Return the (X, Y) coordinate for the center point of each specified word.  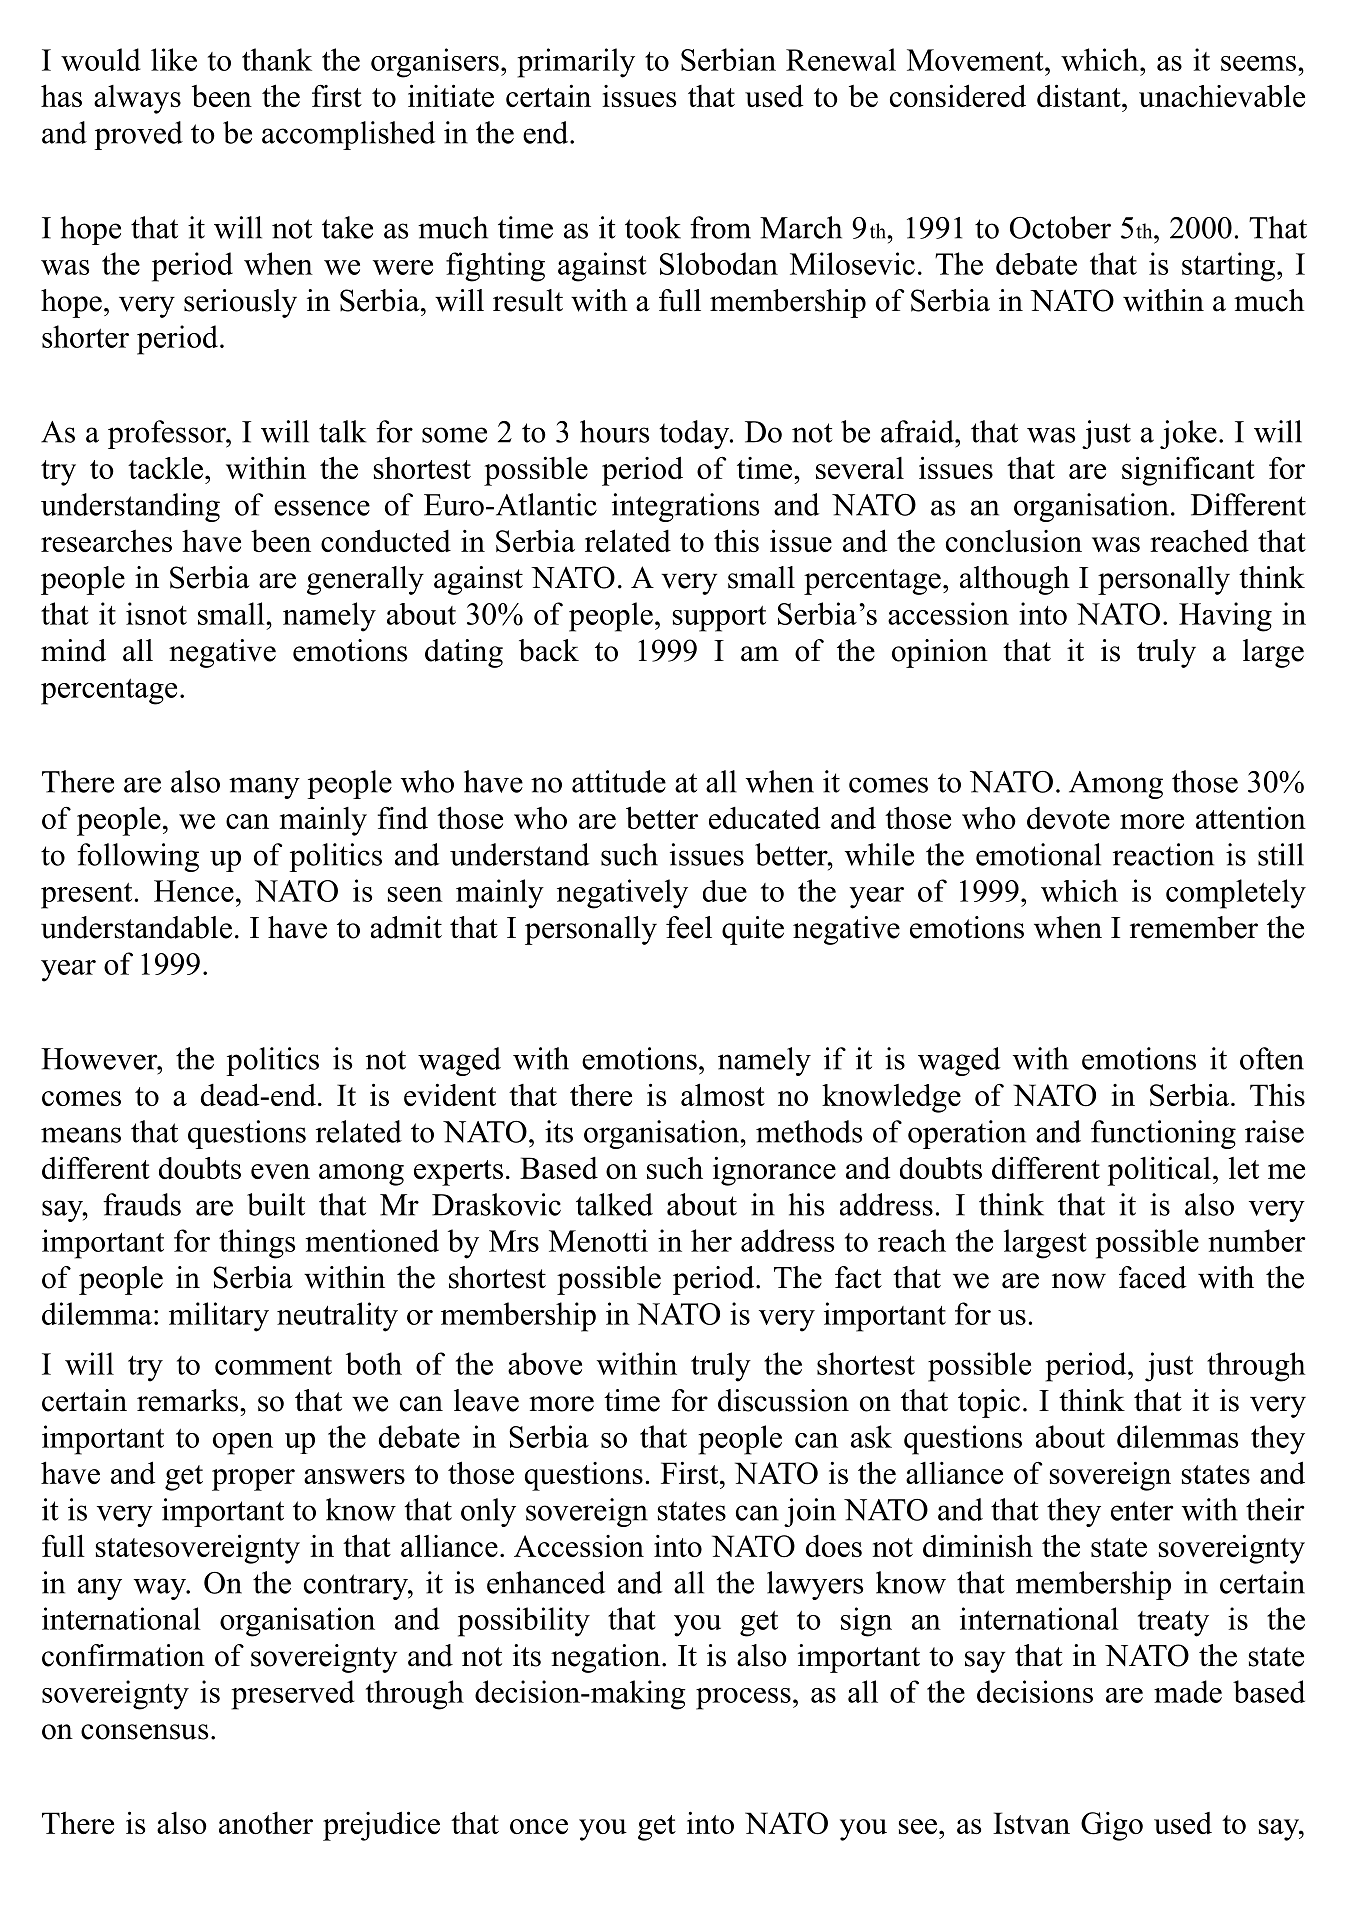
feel (689, 927)
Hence (194, 891)
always (137, 99)
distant (1080, 95)
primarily (576, 63)
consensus (144, 1732)
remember (1194, 927)
